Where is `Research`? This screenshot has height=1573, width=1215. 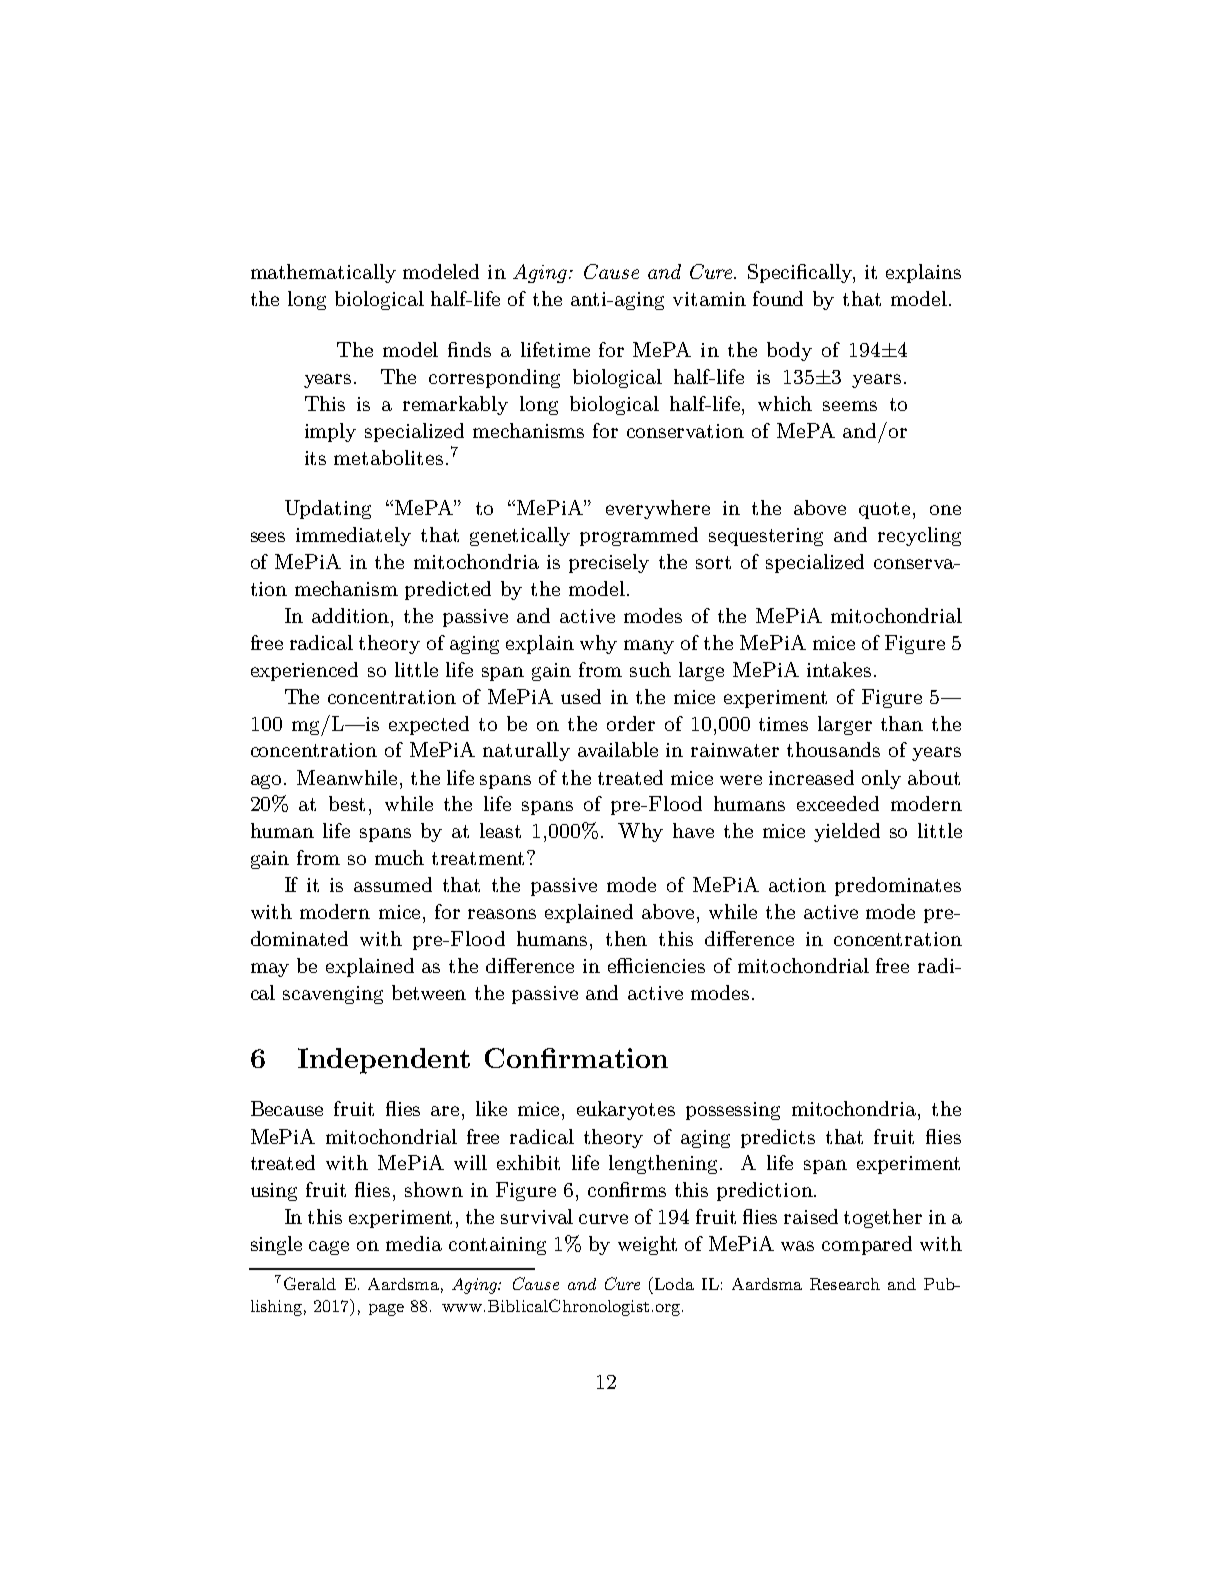
Research is located at coordinates (845, 1284).
